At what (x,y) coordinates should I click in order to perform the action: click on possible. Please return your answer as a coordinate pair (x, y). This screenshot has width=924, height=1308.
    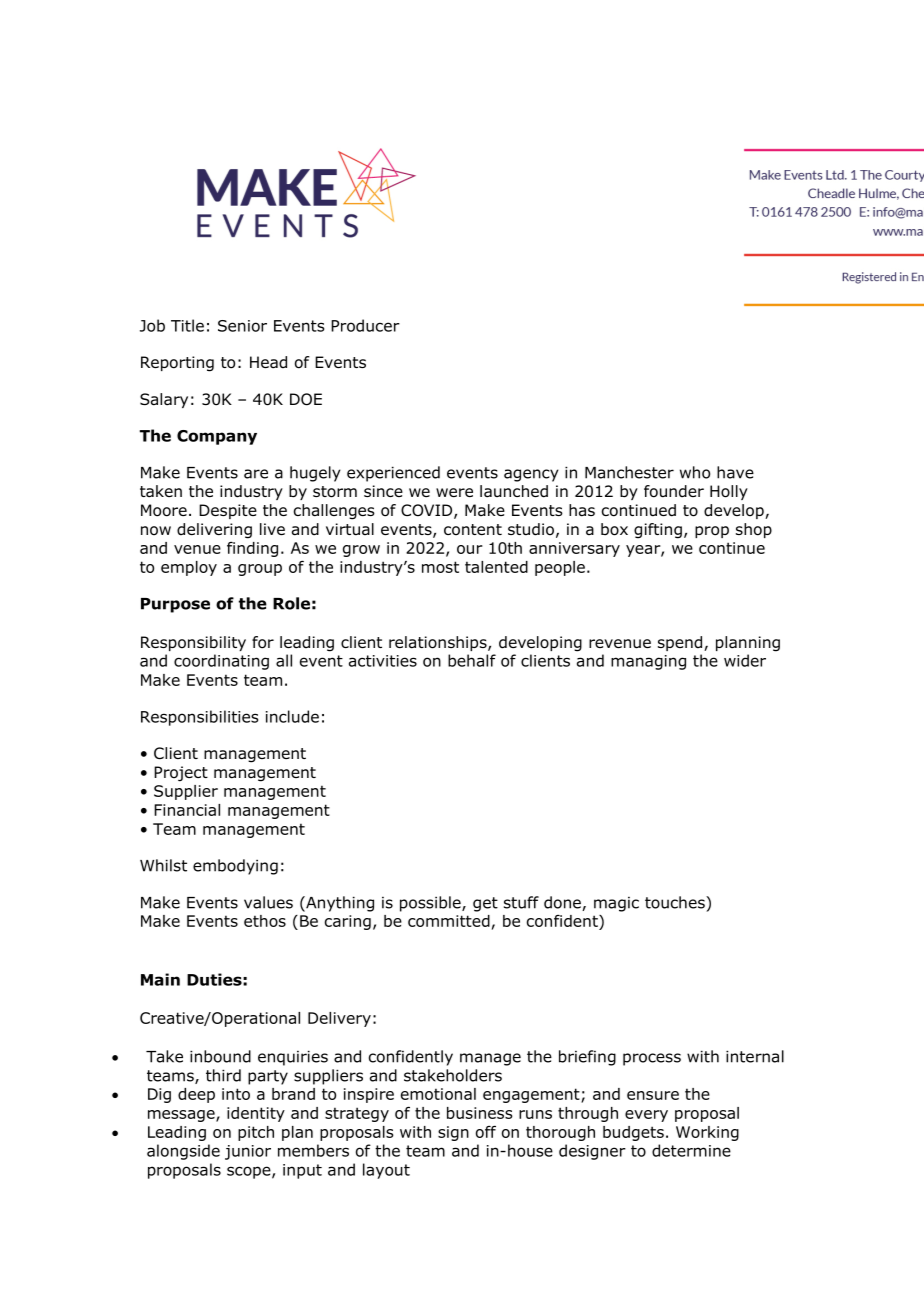
    Looking at the image, I should click on (431, 904).
